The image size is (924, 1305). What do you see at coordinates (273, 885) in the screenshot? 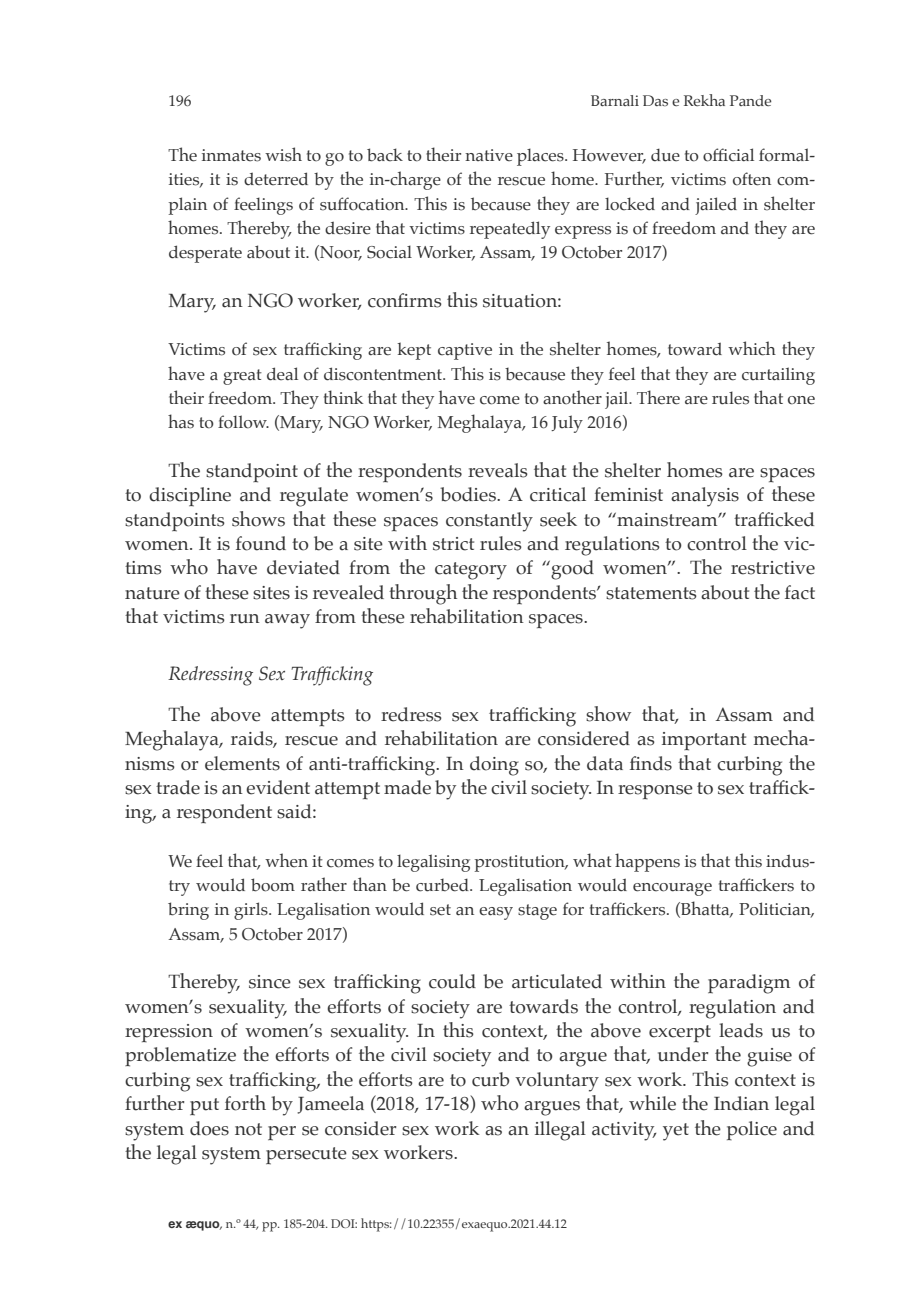
I see `boom` at bounding box center [273, 885].
